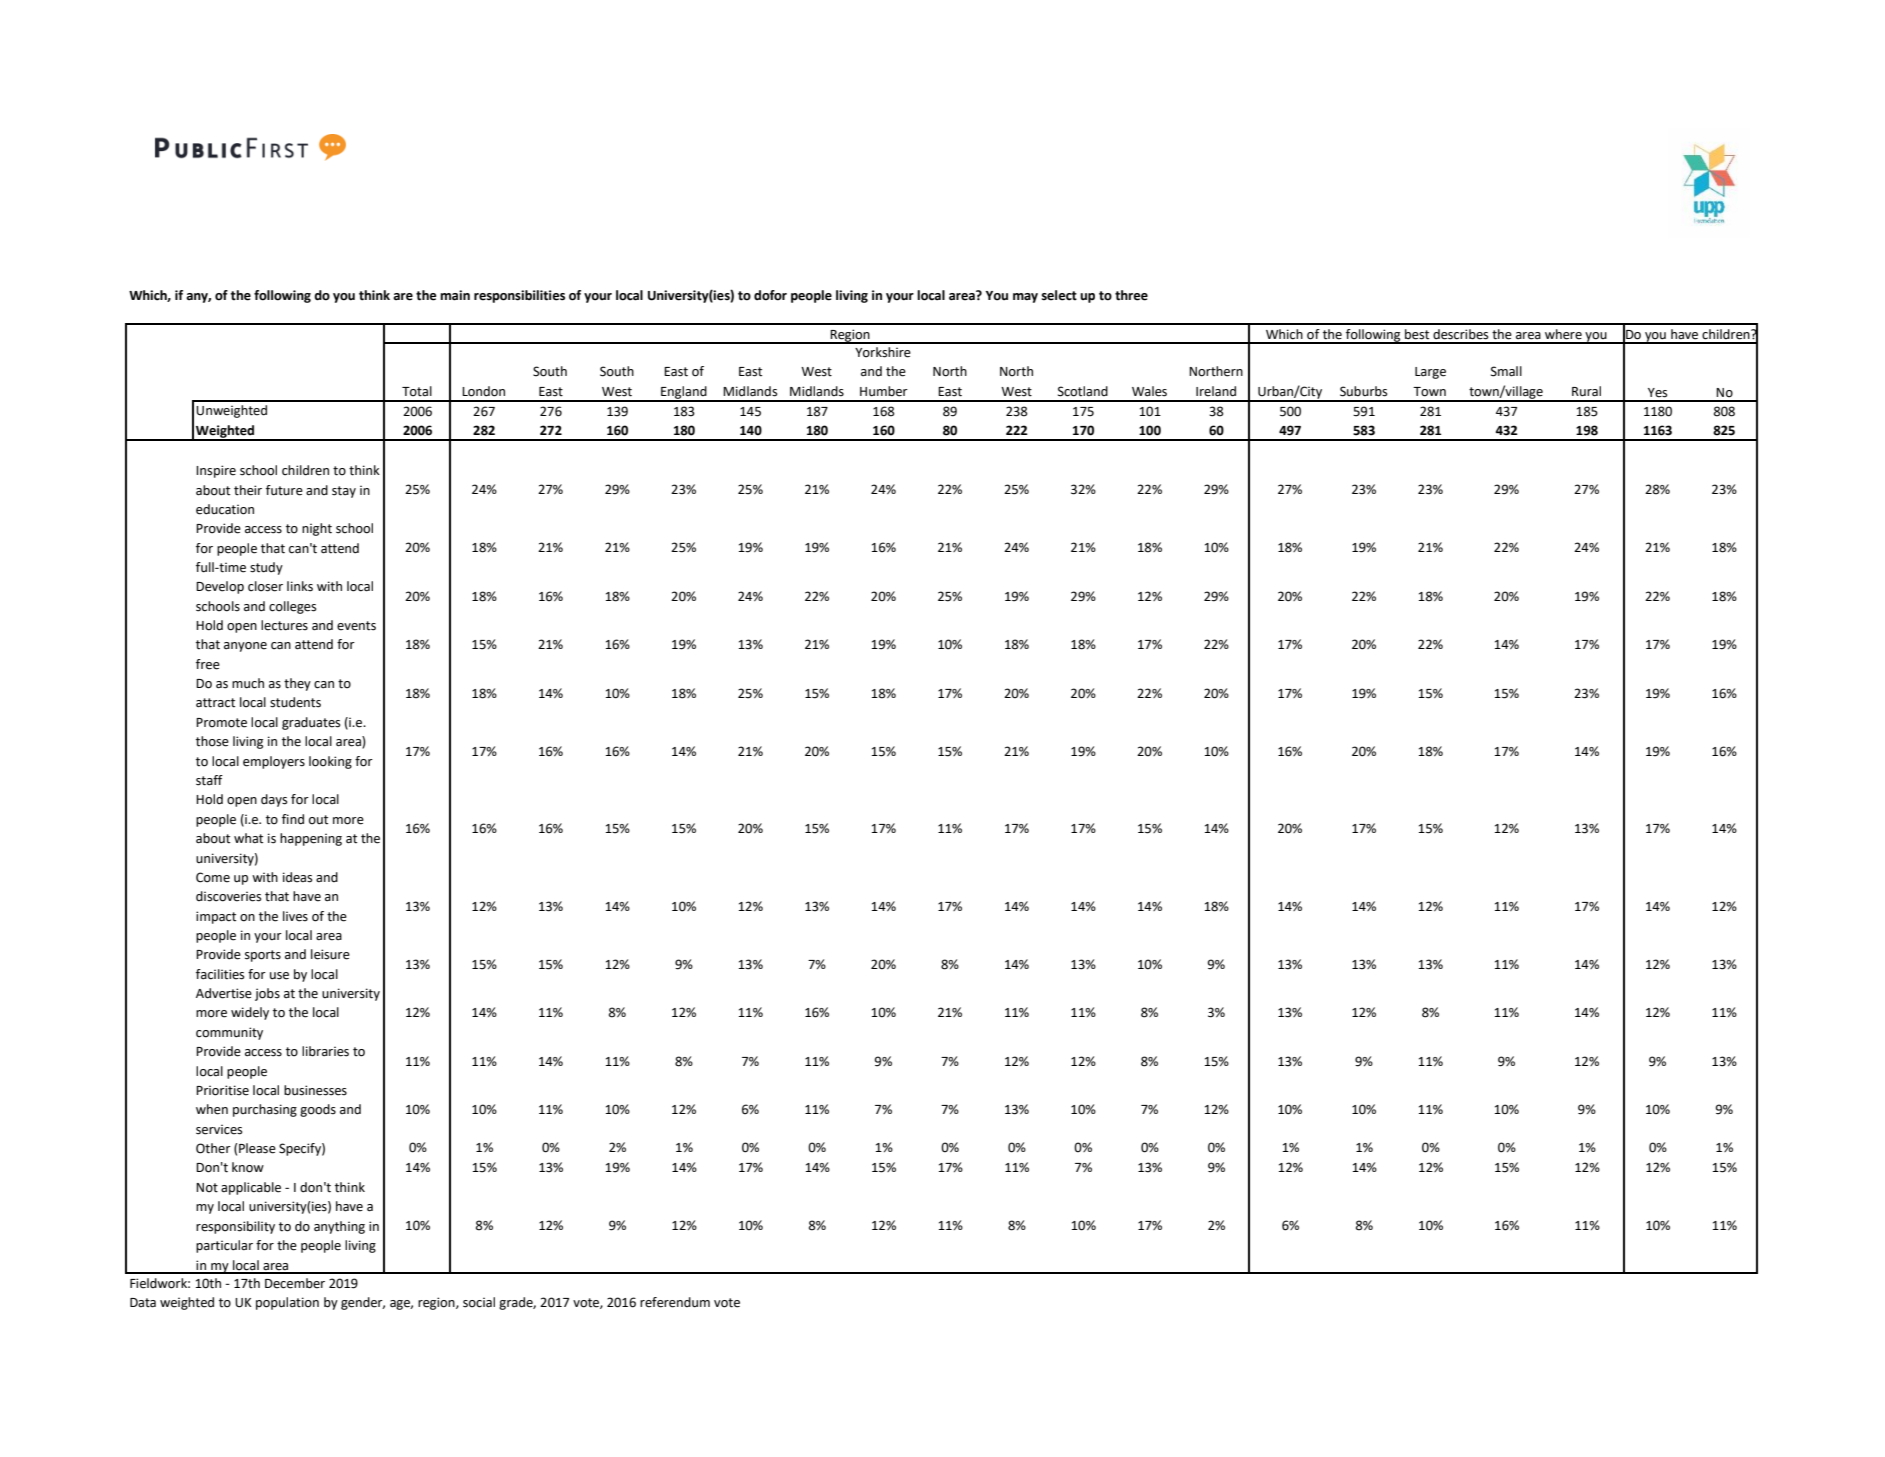 Image resolution: width=1885 pixels, height=1457 pixels. What do you see at coordinates (1506, 371) in the image?
I see `Small` at bounding box center [1506, 371].
